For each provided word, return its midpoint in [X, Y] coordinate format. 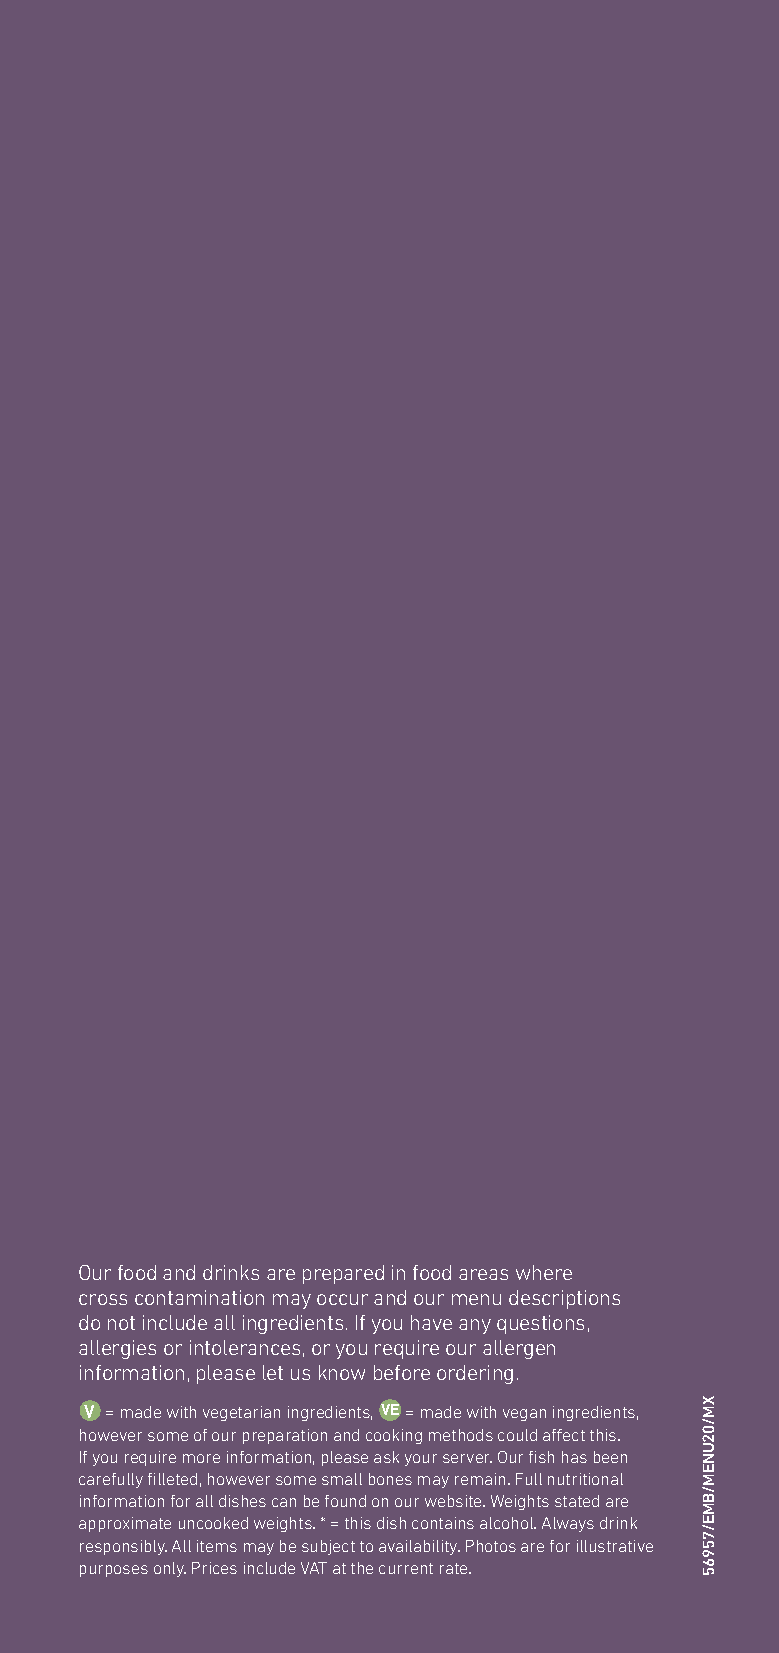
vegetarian [241, 1413]
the [362, 1568]
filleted [172, 1479]
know [342, 1372]
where [544, 1272]
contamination [199, 1297]
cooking [394, 1436]
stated [577, 1501]
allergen [519, 1349]
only [170, 1569]
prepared [343, 1274]
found [345, 1501]
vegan [524, 1415]
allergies [117, 1349]
